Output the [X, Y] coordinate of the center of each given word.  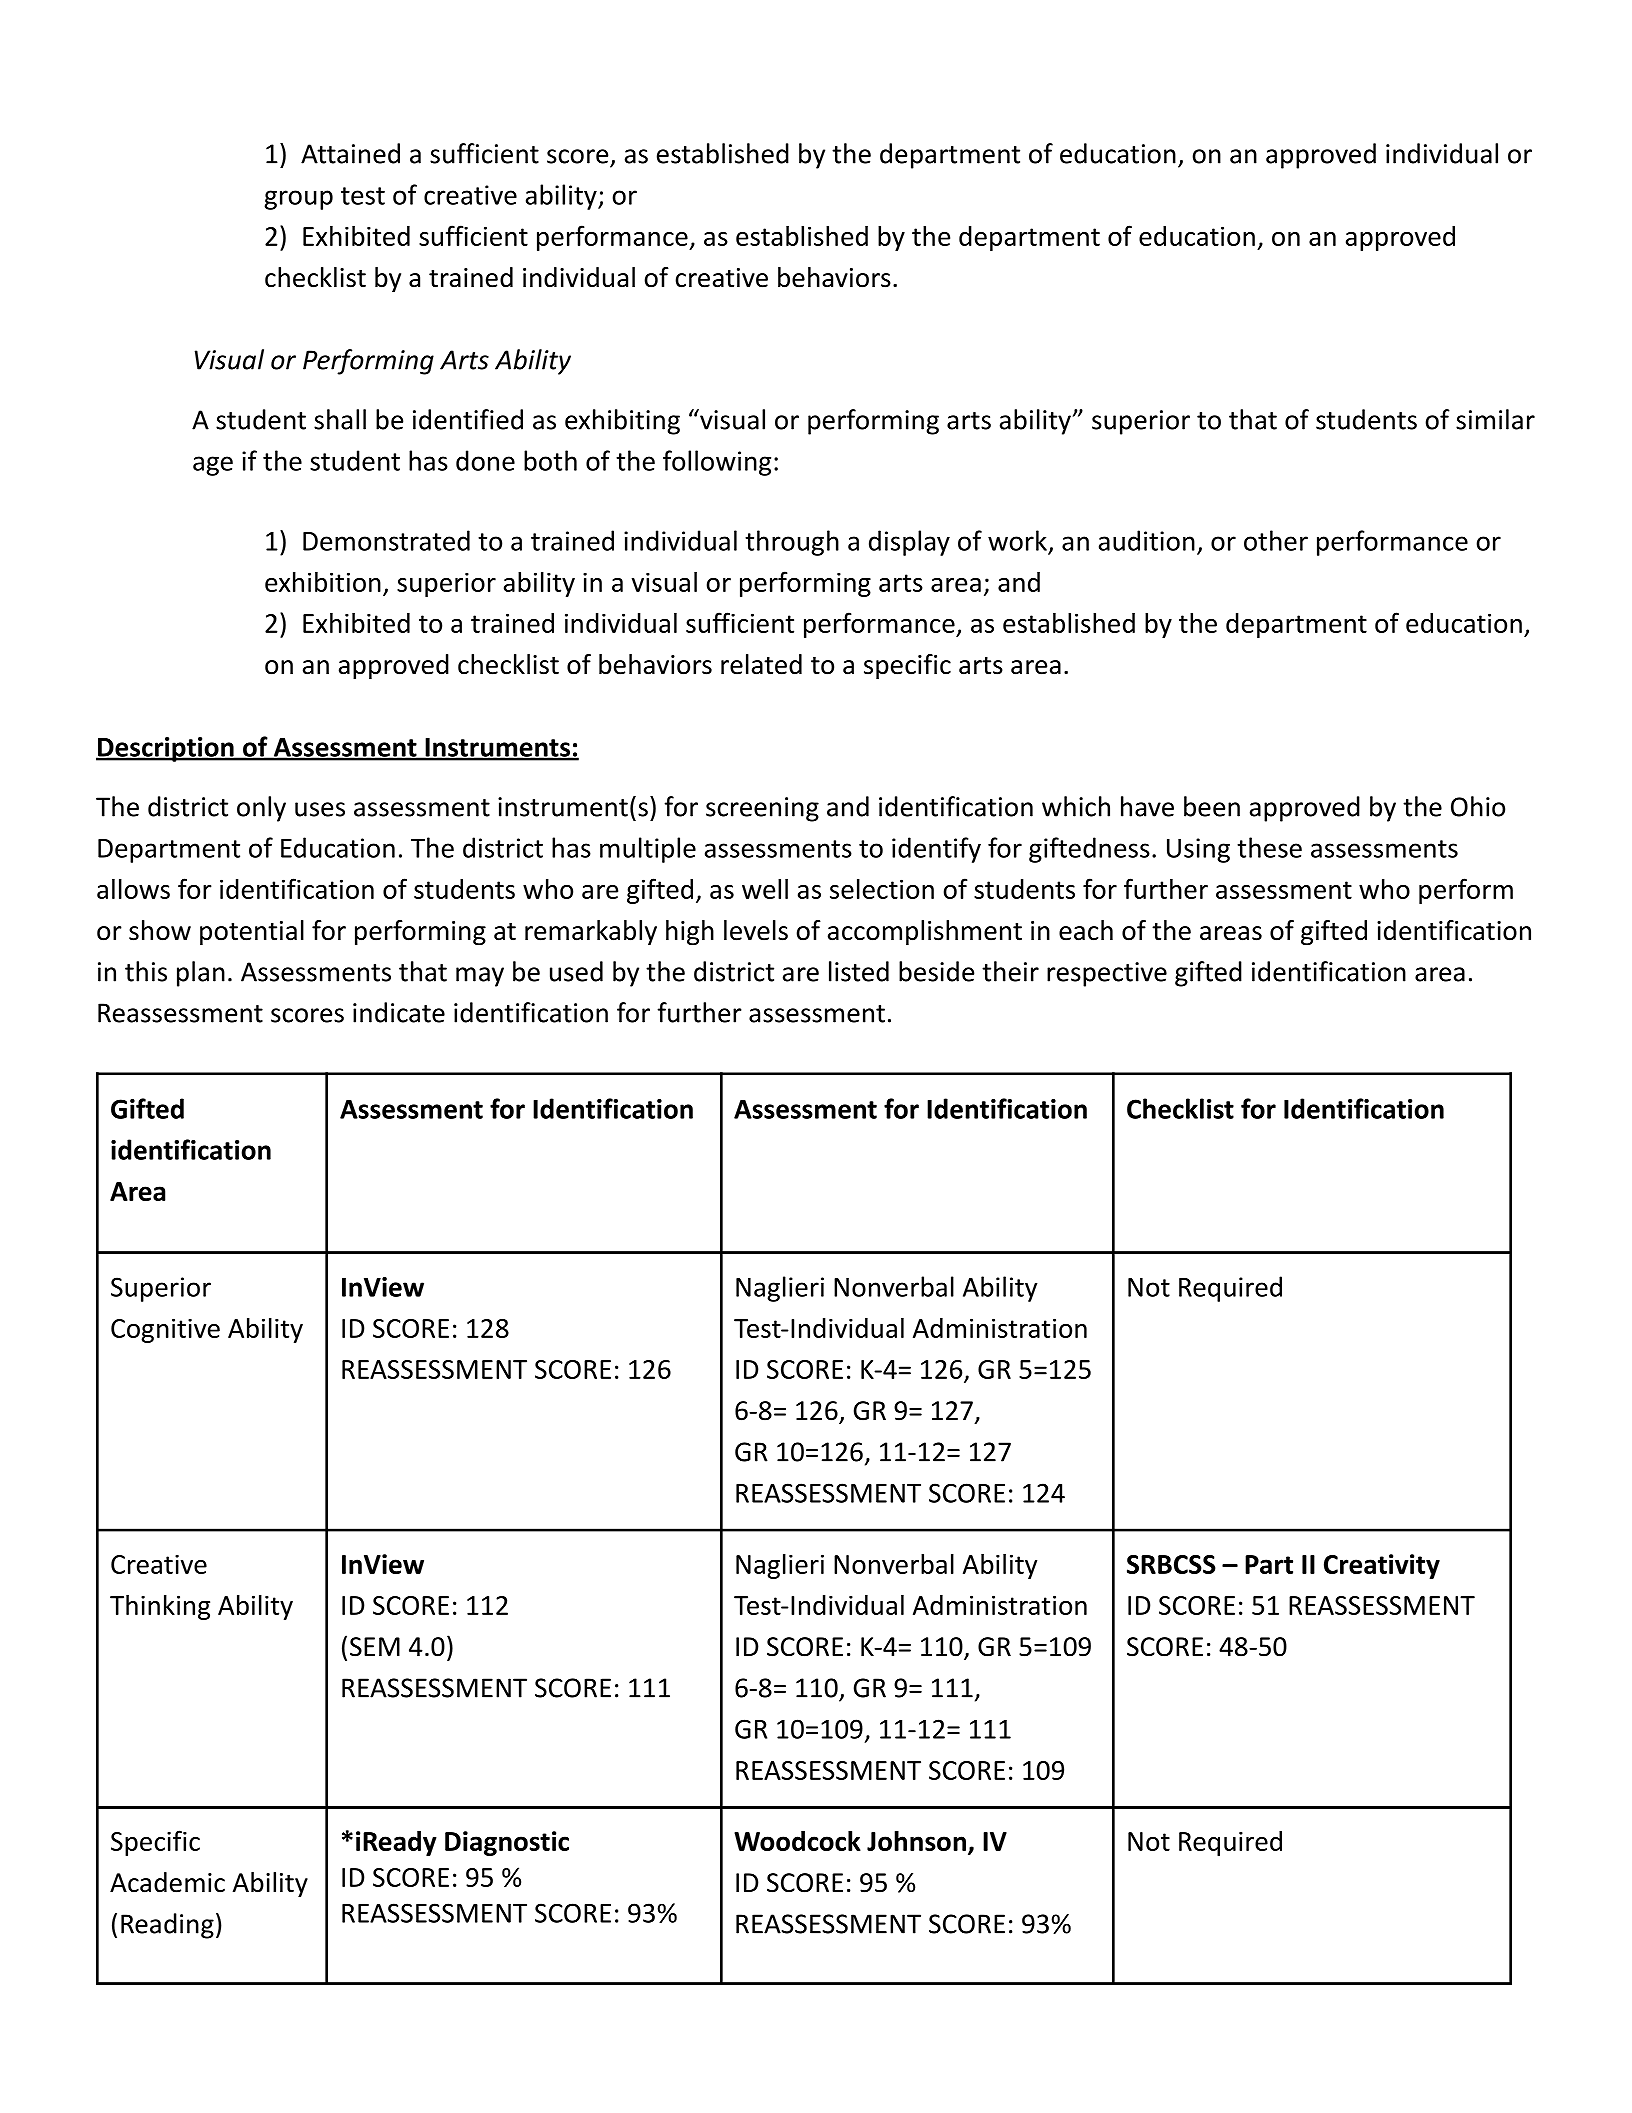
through [792, 543]
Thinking [160, 1607]
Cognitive [165, 1330]
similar [1495, 419]
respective [1107, 974]
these [1269, 847]
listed [859, 971]
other [1276, 540]
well [765, 889]
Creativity [1382, 1566]
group [298, 200]
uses [320, 809]
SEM [375, 1647]
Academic [167, 1882]
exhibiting [622, 422]
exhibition [323, 582]
